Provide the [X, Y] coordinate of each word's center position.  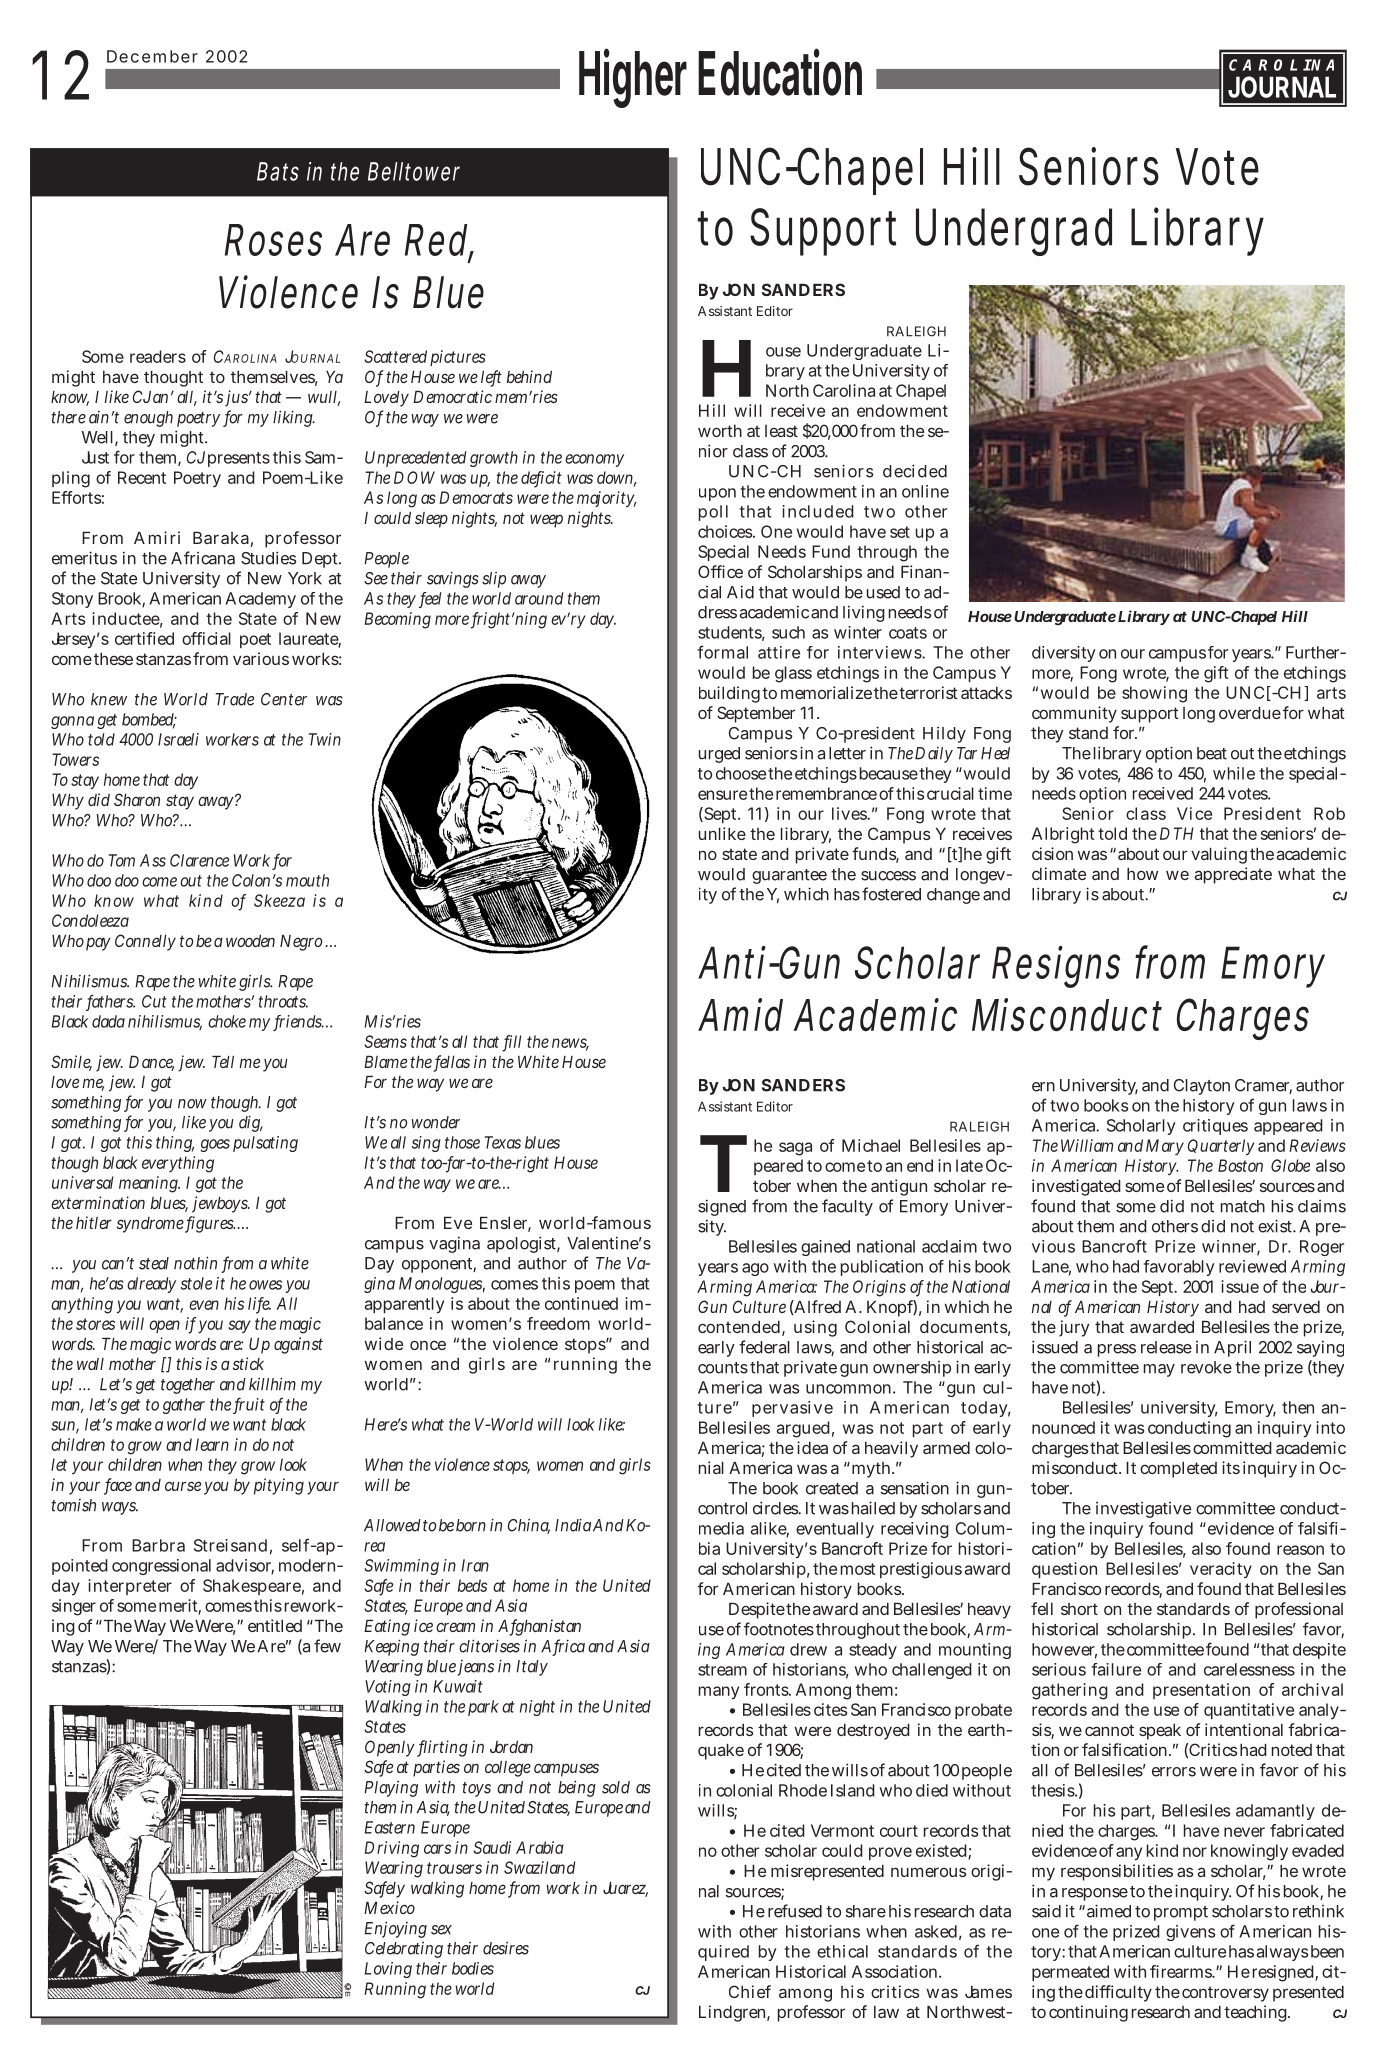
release [1166, 1347]
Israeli [178, 739]
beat [1212, 753]
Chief [750, 1991]
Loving [388, 1970]
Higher [633, 78]
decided [915, 471]
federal [764, 1347]
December [152, 56]
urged [719, 755]
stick [248, 1363]
